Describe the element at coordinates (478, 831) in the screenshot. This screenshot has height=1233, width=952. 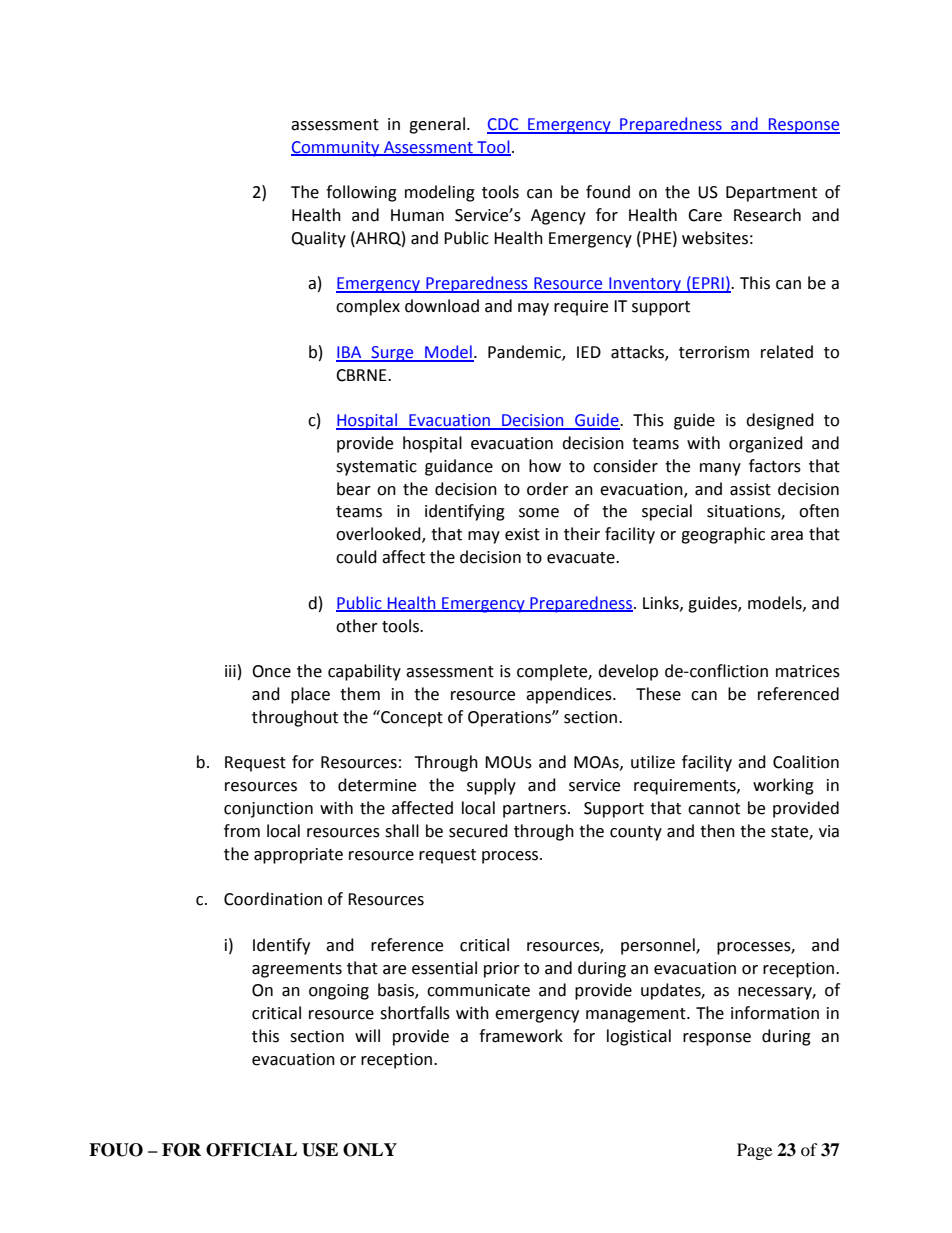
I see `secured` at that location.
